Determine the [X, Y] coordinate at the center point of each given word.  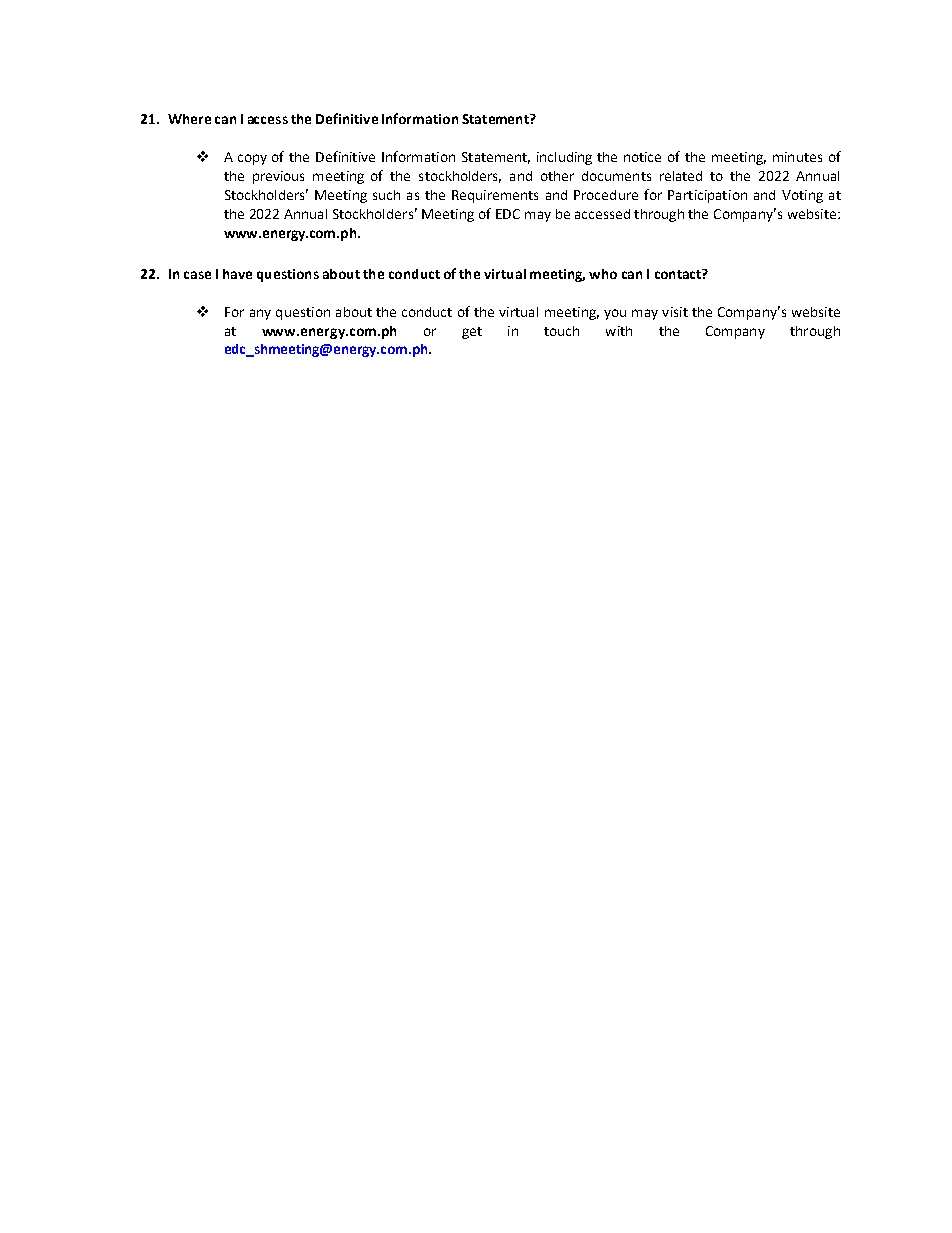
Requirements [495, 196]
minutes [797, 157]
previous [278, 177]
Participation [707, 196]
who [603, 274]
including [564, 158]
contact [679, 274]
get [472, 333]
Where [189, 119]
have [237, 274]
